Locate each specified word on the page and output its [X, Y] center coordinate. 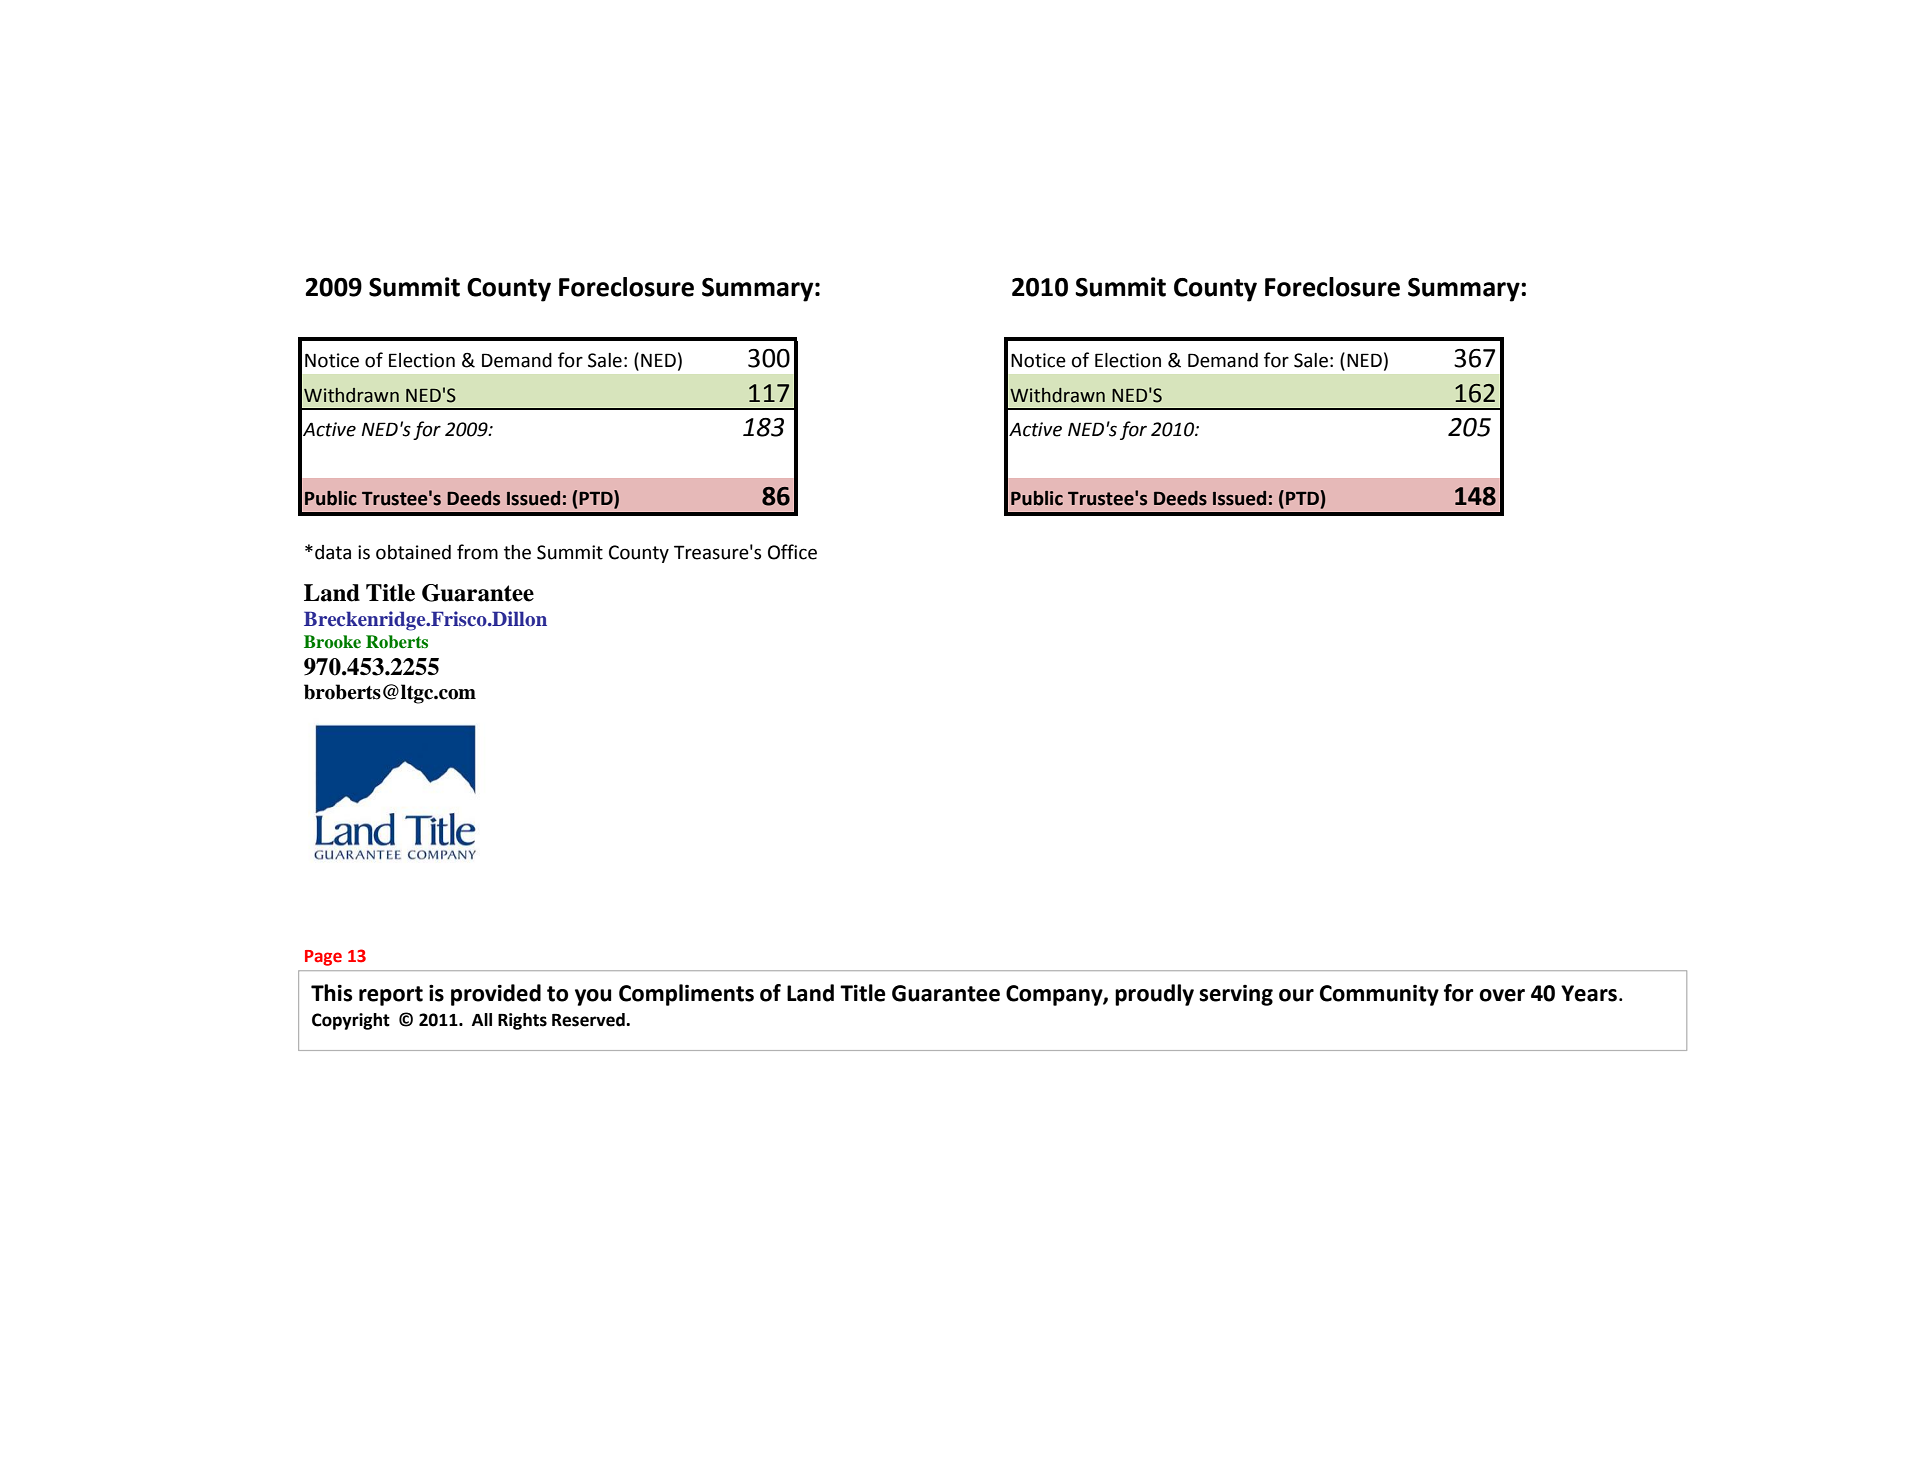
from [477, 552]
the [517, 552]
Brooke [332, 642]
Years [1589, 993]
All [482, 1019]
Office [792, 552]
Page [323, 958]
